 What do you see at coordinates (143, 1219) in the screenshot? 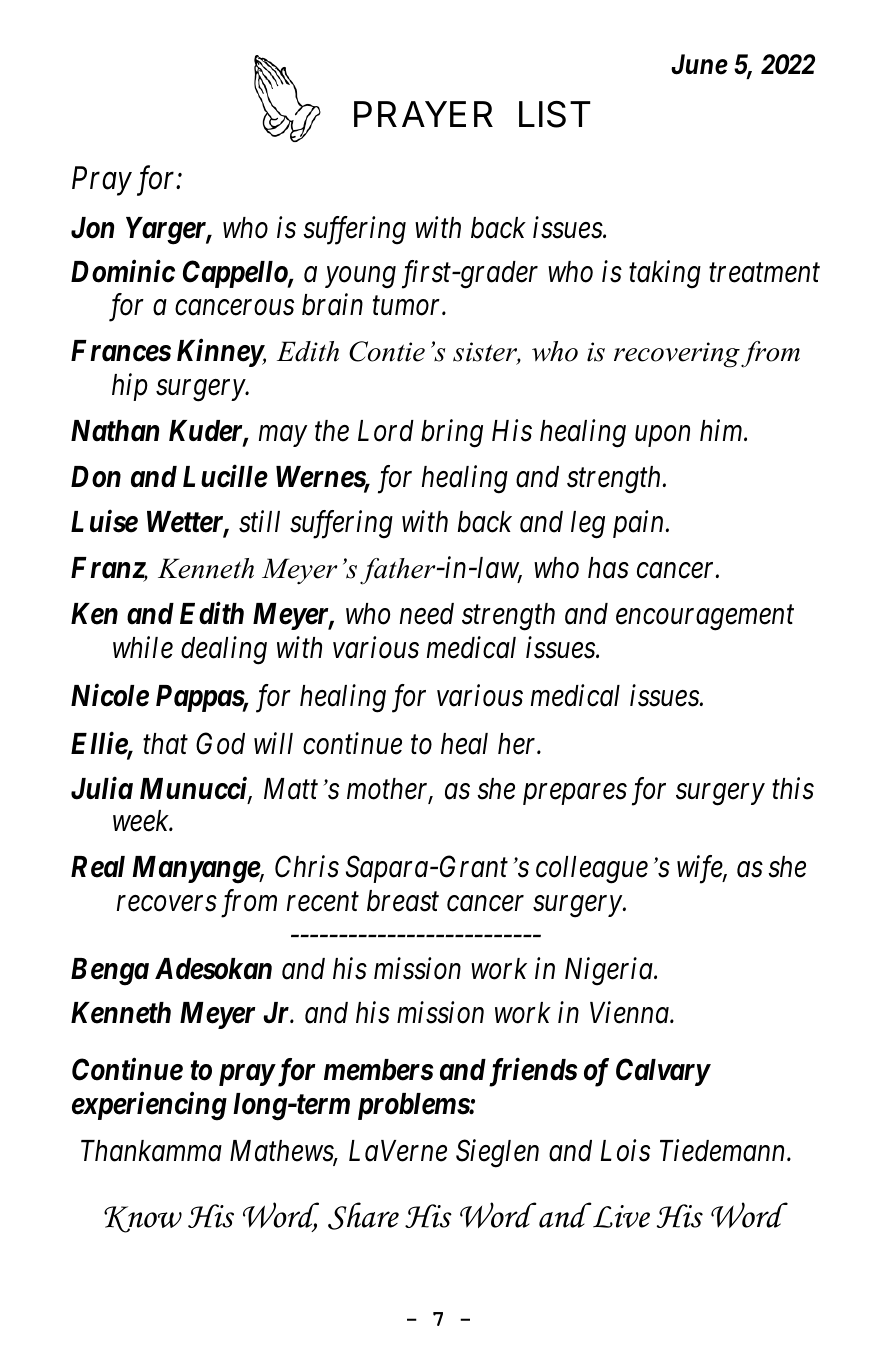
I see `Know` at bounding box center [143, 1219].
